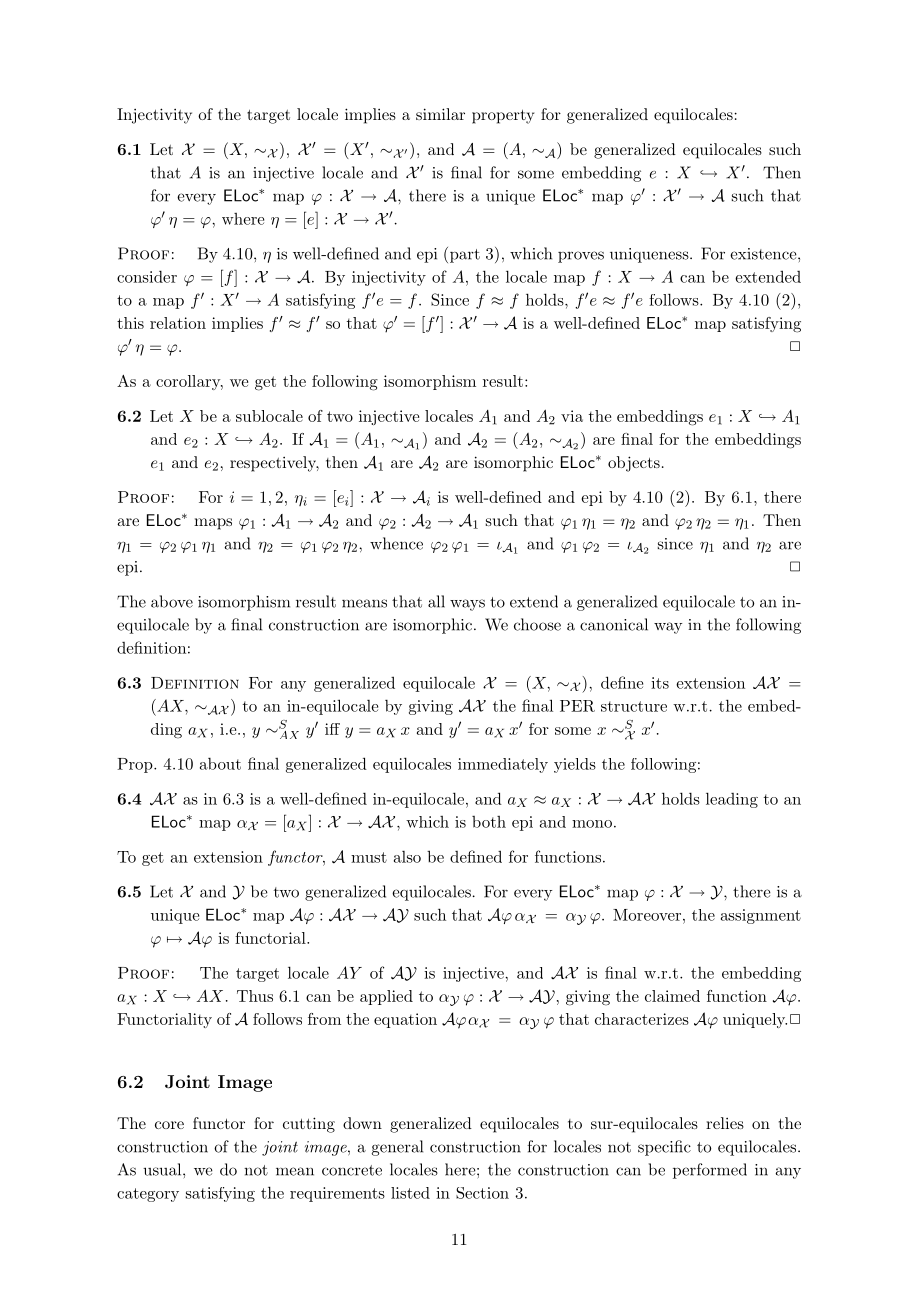  What do you see at coordinates (660, 683) in the page?
I see `its` at bounding box center [660, 683].
